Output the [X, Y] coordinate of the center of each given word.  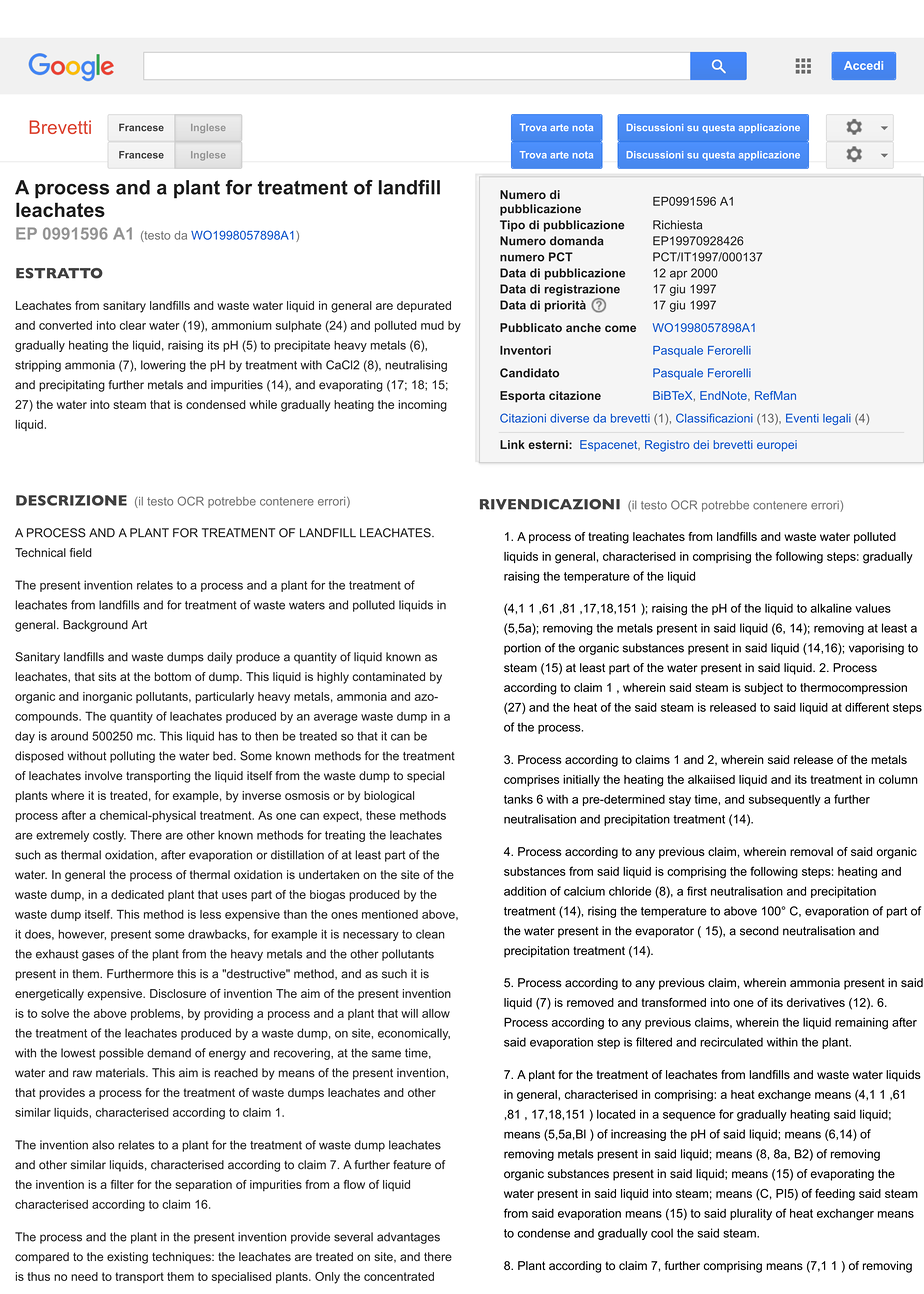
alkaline [831, 608]
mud [432, 325]
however [82, 934]
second [759, 931]
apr [678, 275]
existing [127, 1258]
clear [133, 325]
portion [522, 649]
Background [95, 626]
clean [430, 934]
